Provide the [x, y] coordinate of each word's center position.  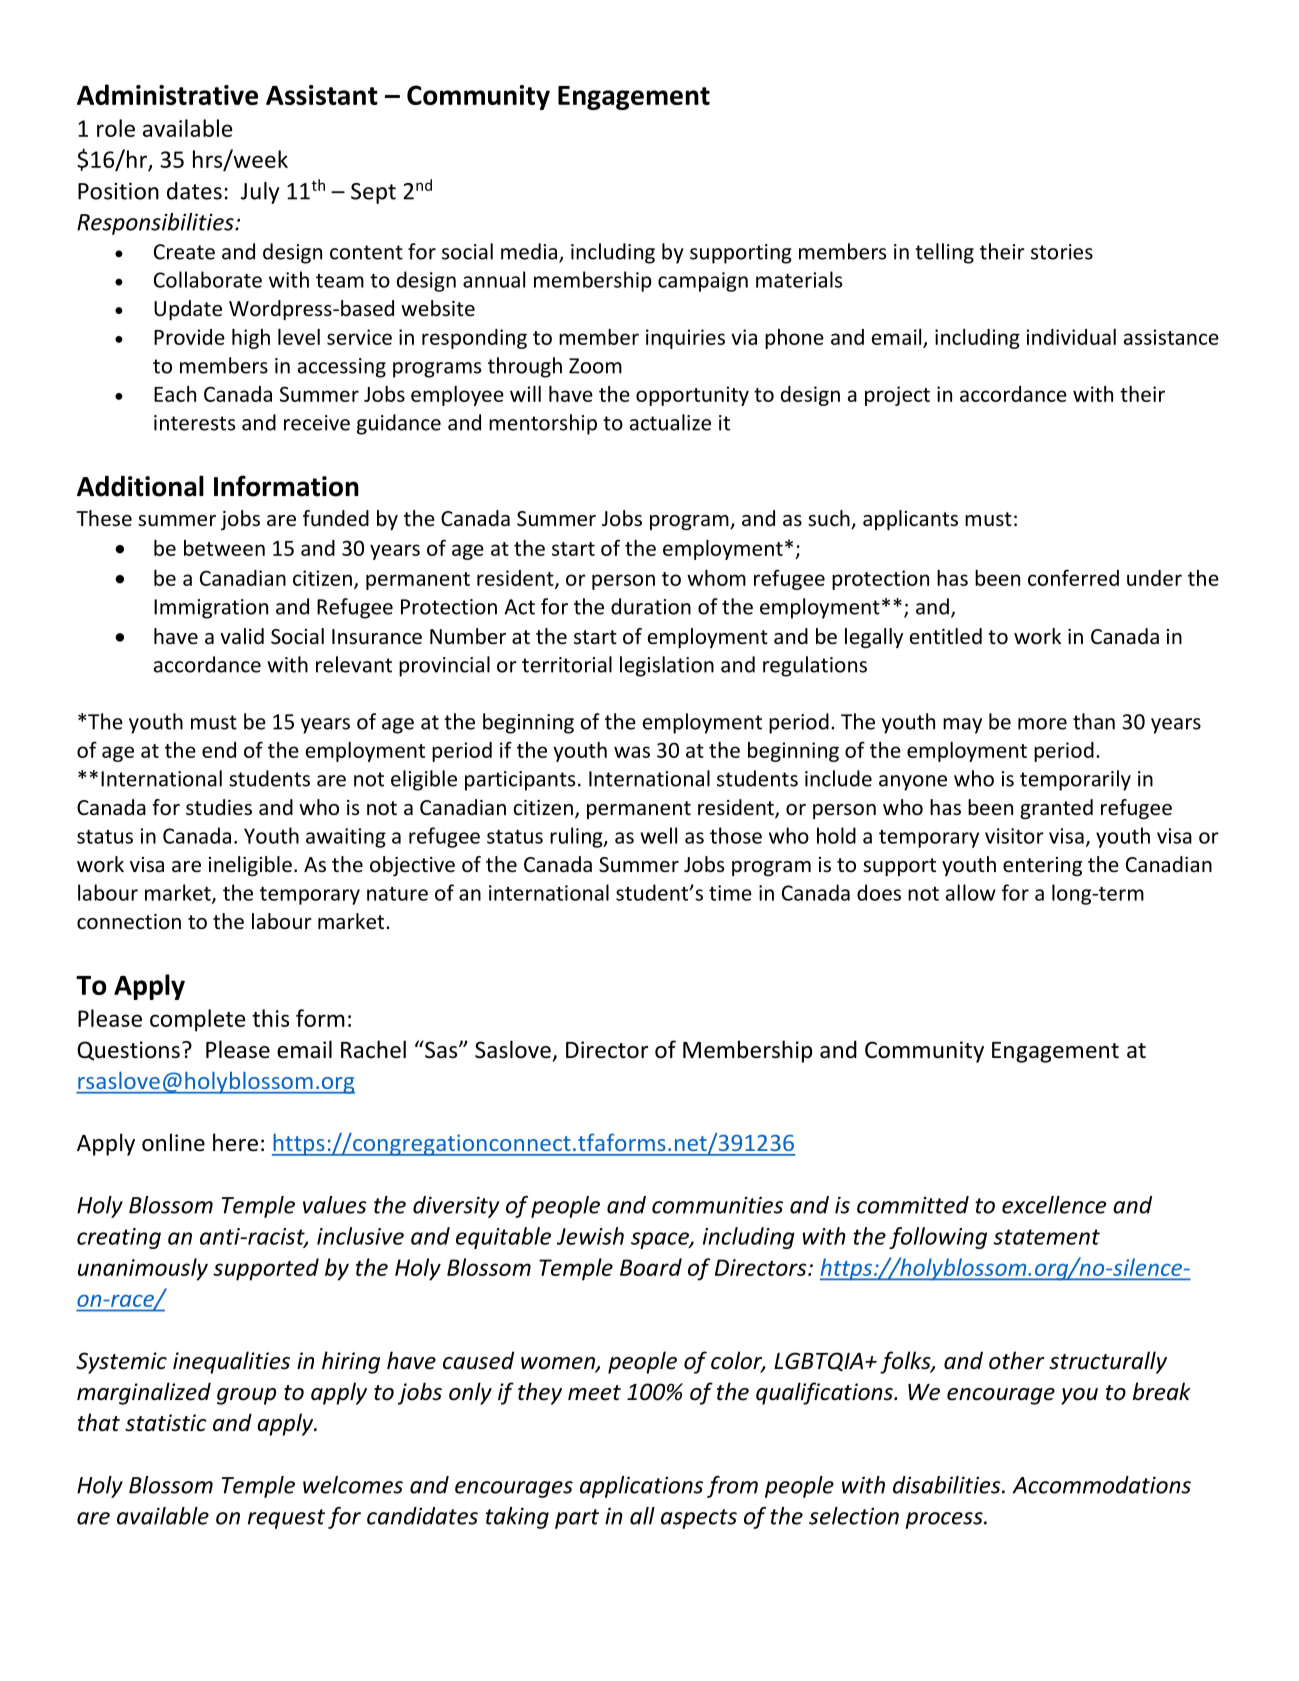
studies [219, 807]
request [286, 1519]
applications [641, 1487]
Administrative [167, 94]
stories [1062, 252]
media [530, 252]
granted [1056, 809]
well [658, 835]
